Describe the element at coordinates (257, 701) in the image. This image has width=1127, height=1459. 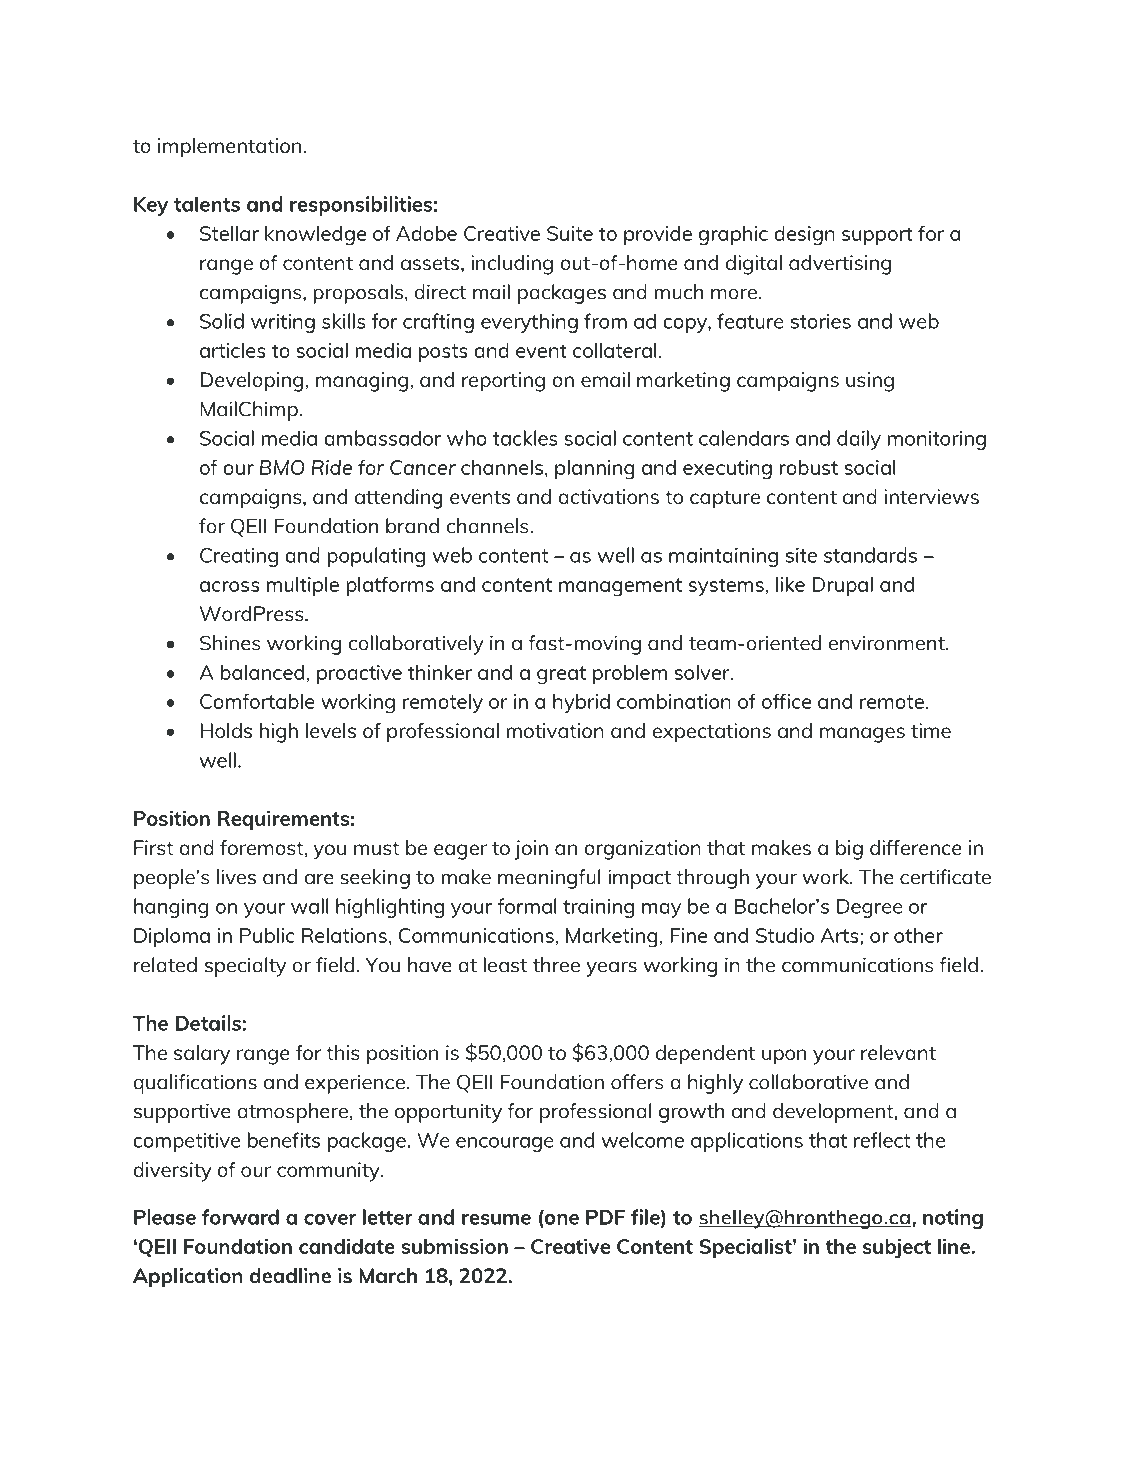
I see `Comfortable` at that location.
